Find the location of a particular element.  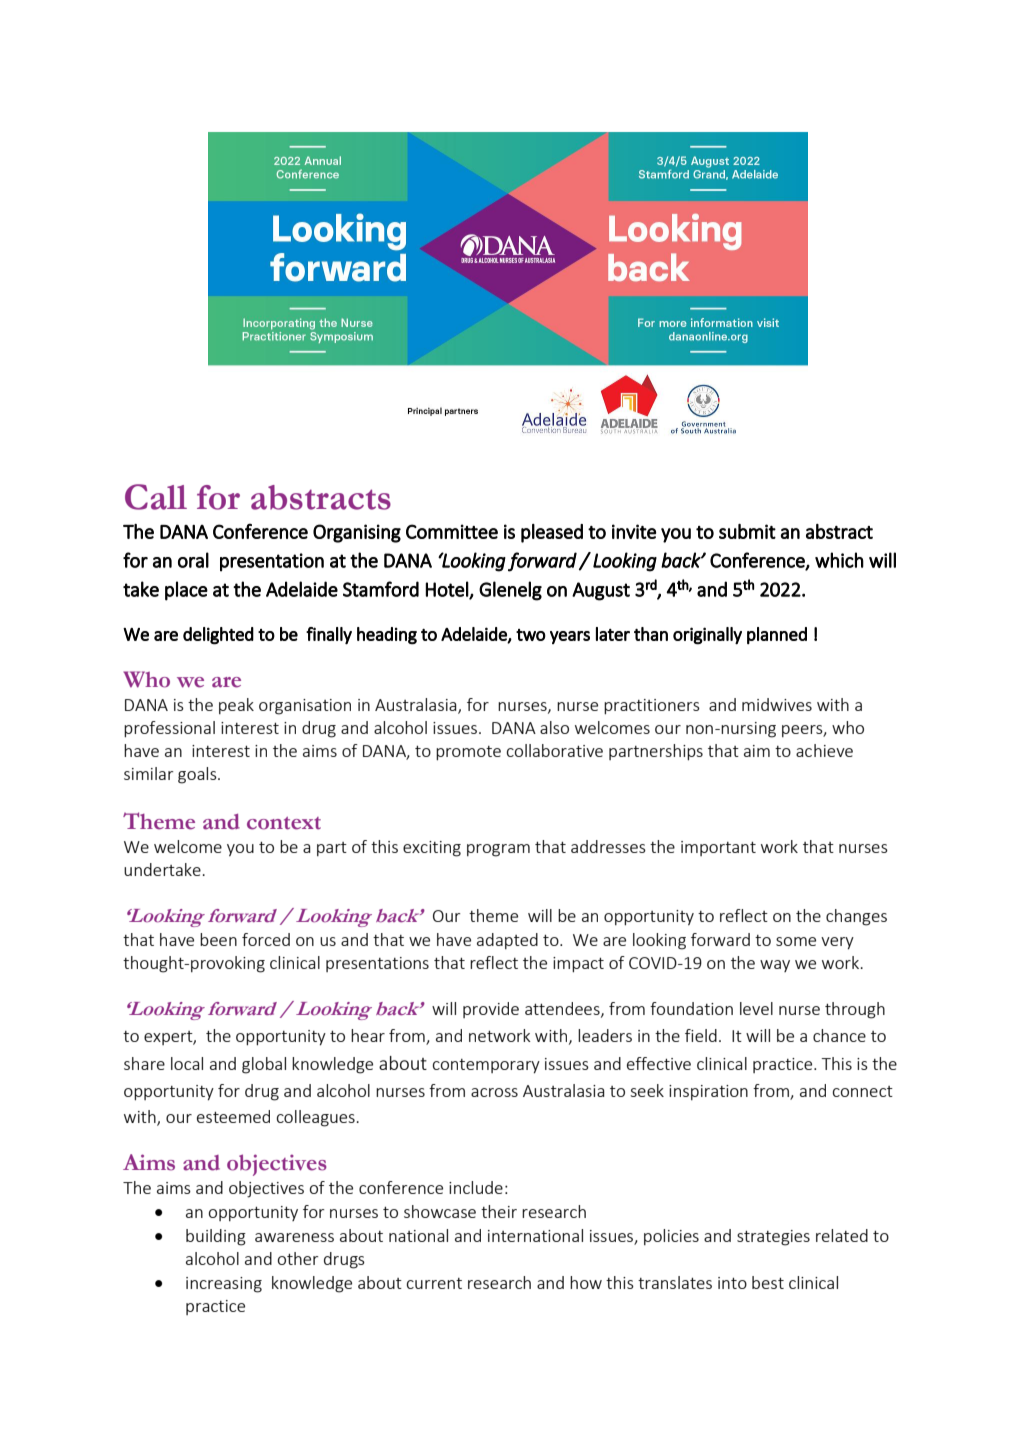

promote is located at coordinates (468, 753).
